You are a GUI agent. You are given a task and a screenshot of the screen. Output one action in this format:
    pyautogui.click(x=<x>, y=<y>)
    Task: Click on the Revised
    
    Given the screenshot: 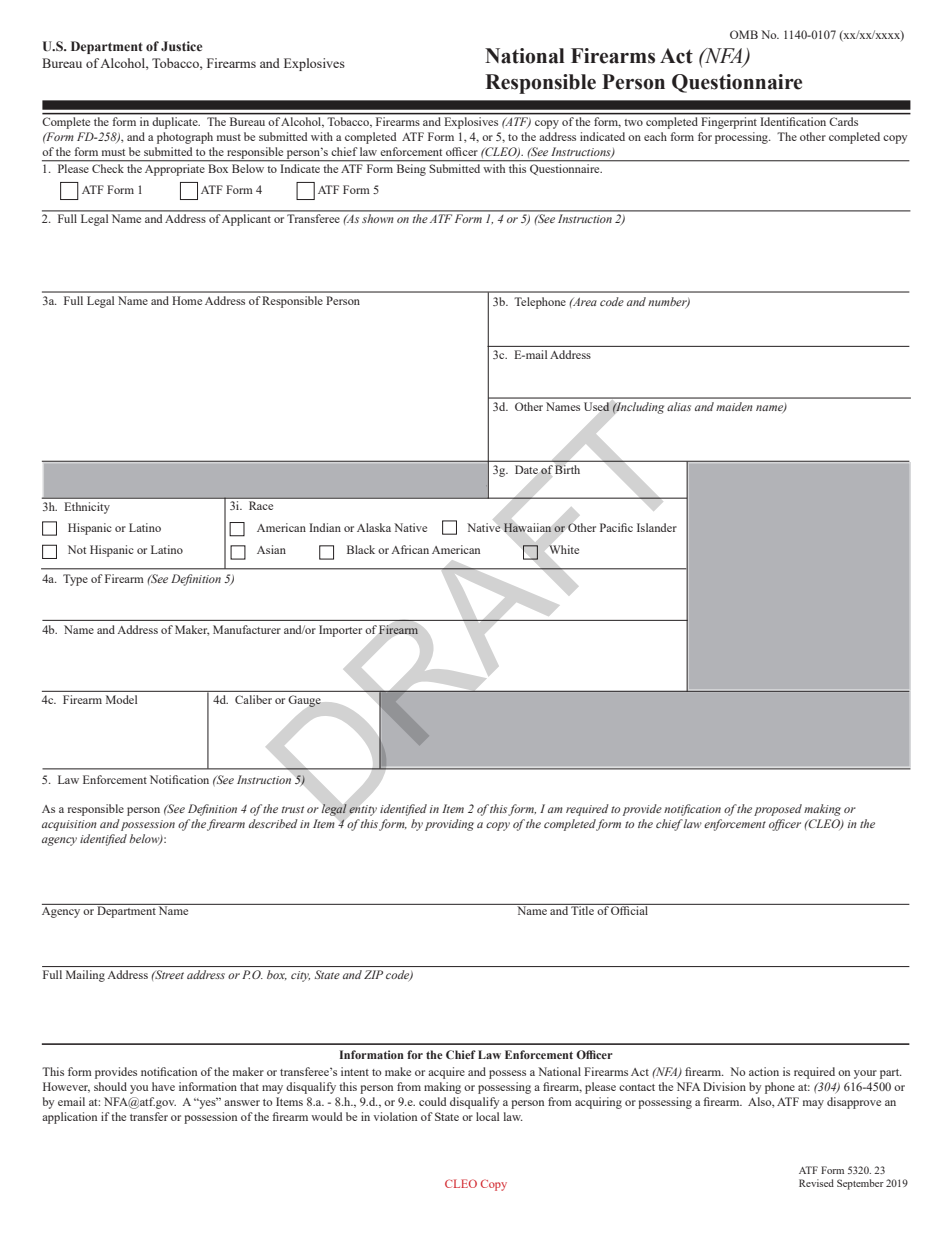 What is the action you would take?
    pyautogui.click(x=816, y=1183)
